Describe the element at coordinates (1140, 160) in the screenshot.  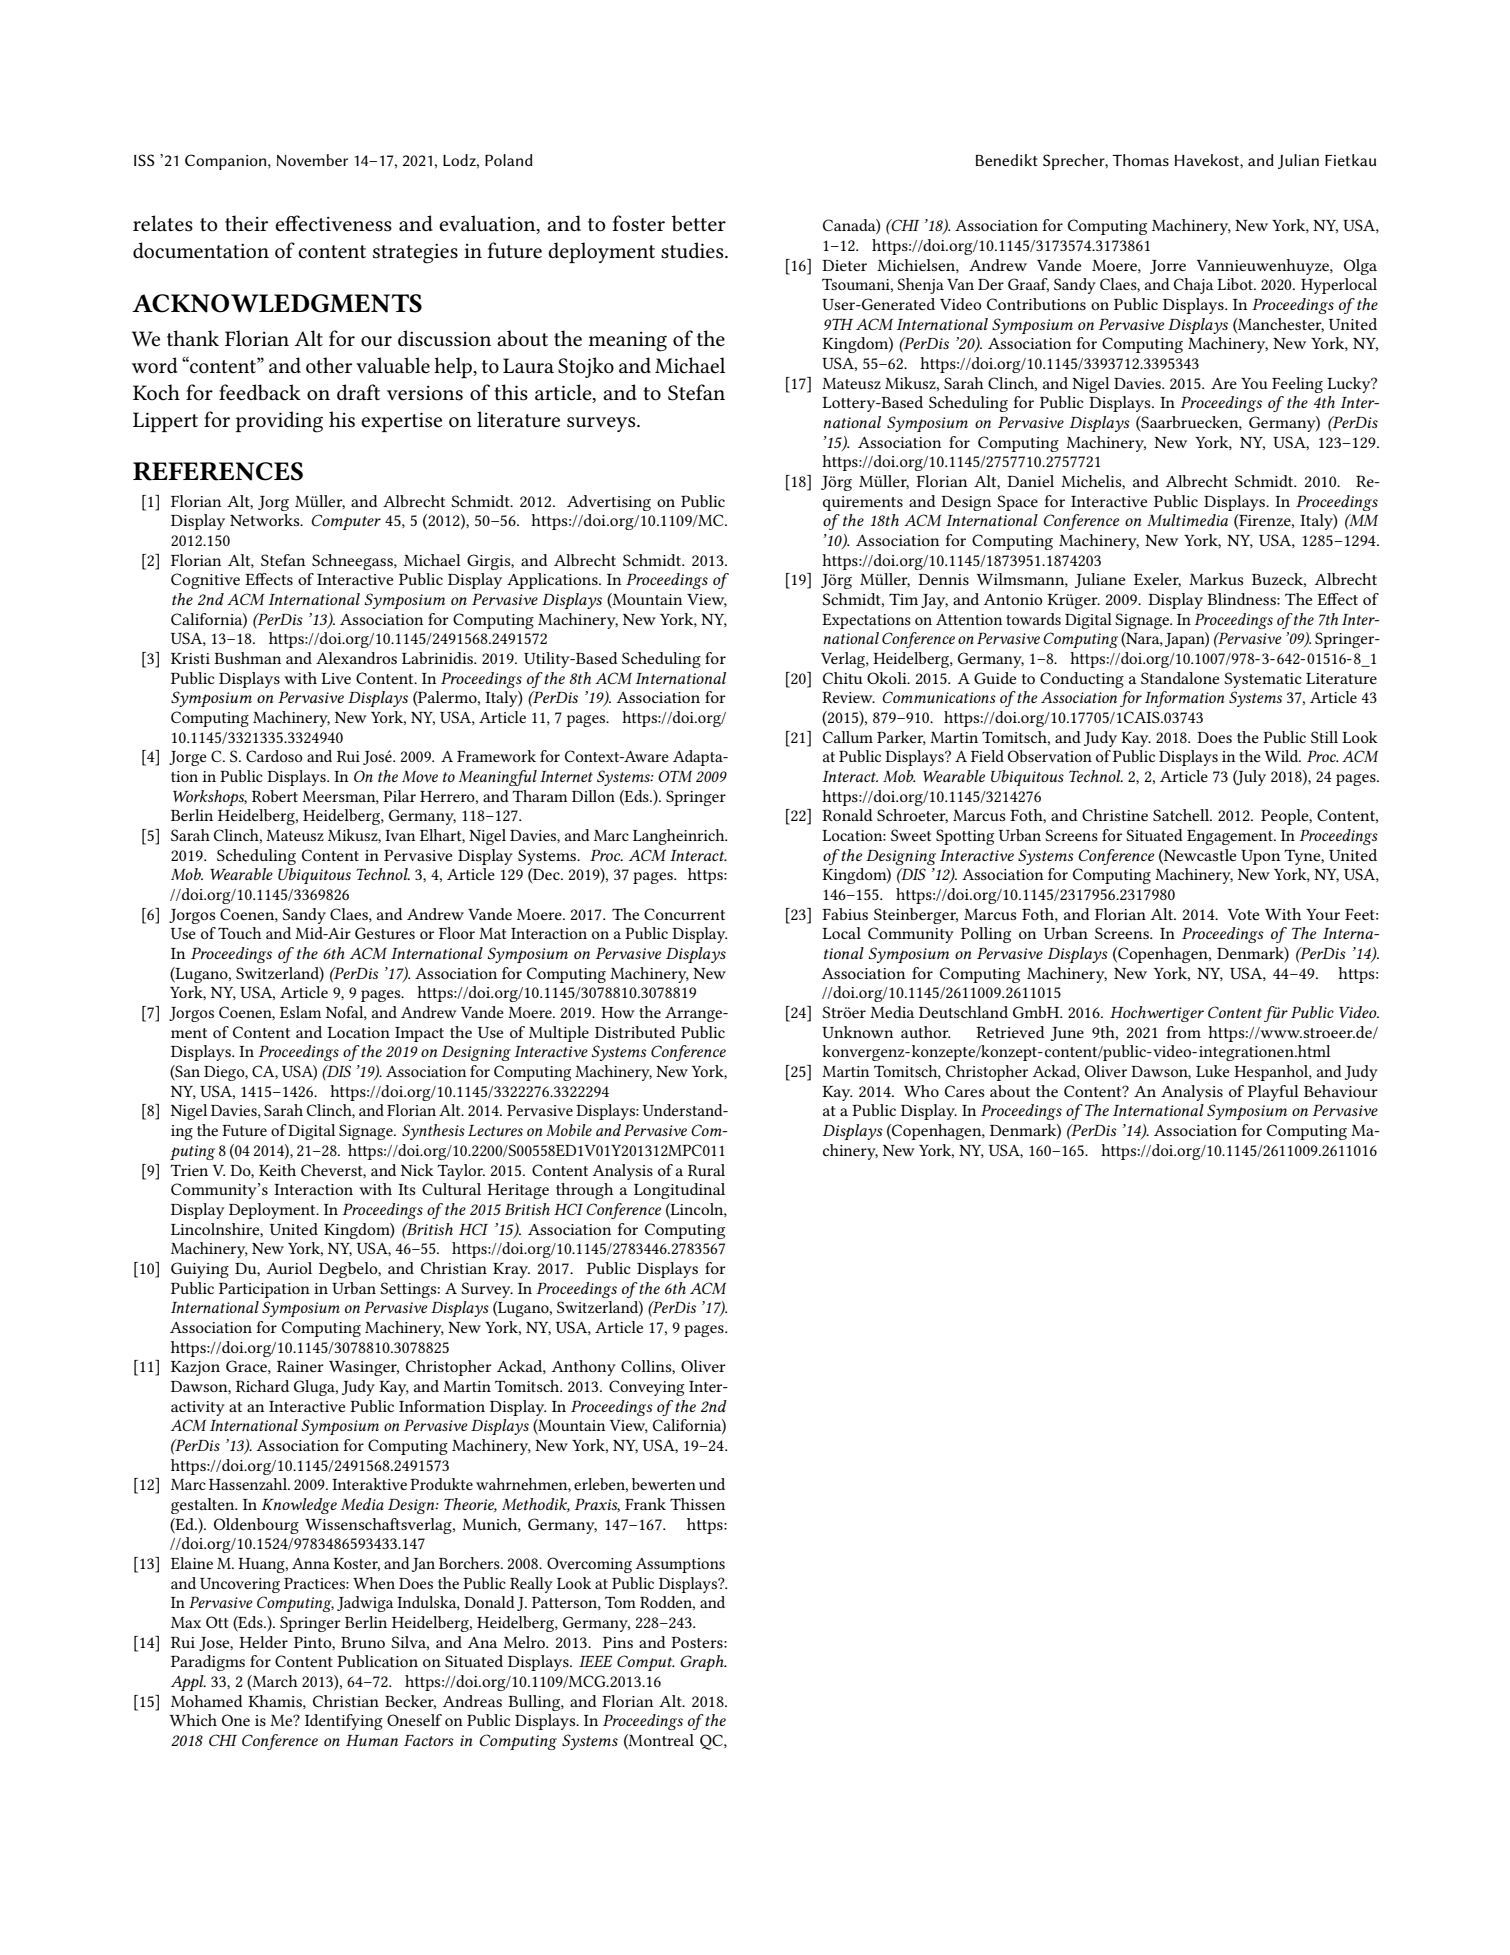
I see `Thomas` at that location.
